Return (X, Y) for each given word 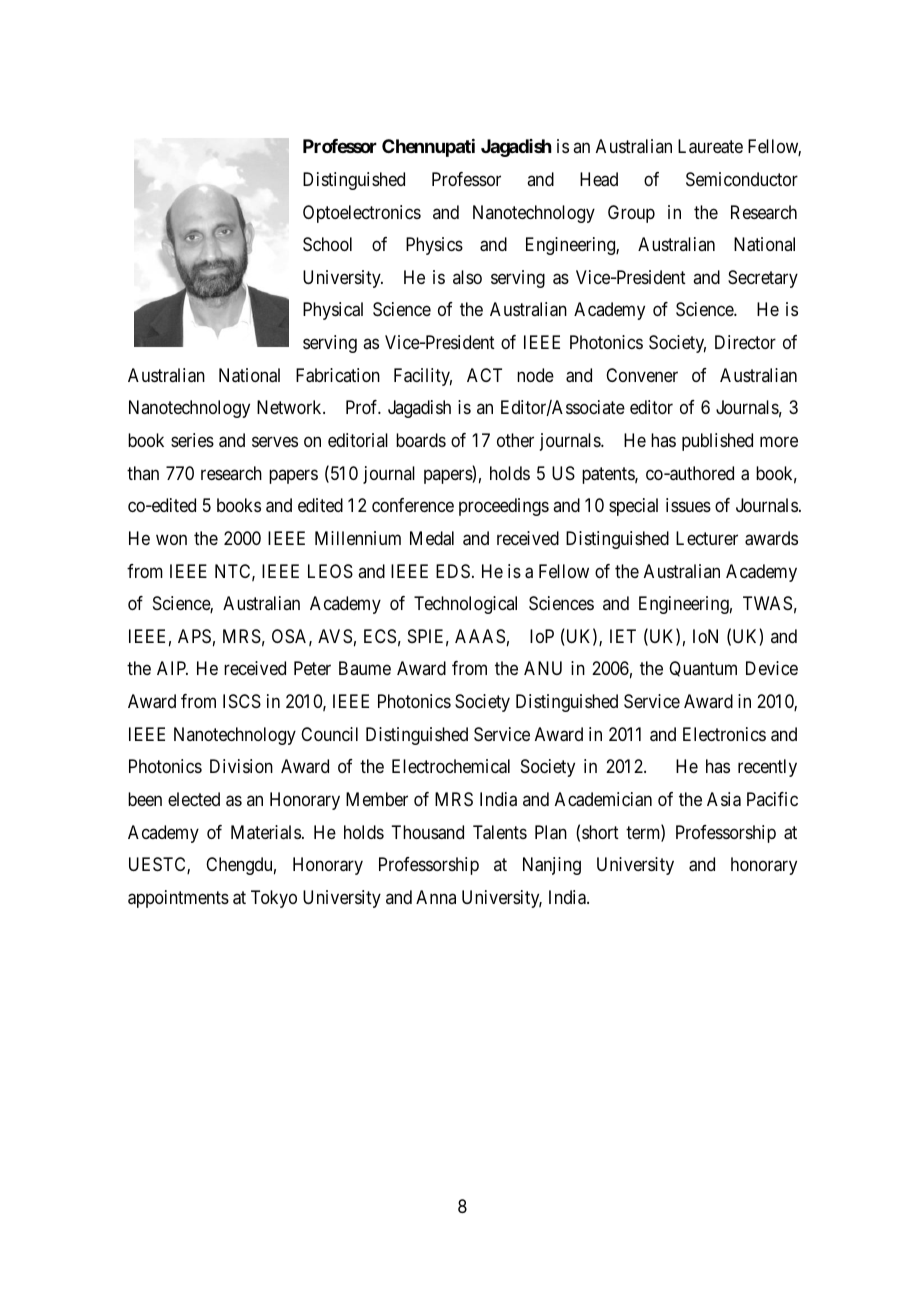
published (717, 442)
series (192, 440)
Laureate (710, 146)
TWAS (767, 603)
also (467, 277)
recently (767, 768)
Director (745, 342)
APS (194, 636)
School (327, 244)
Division (241, 766)
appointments (178, 899)
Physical (333, 311)
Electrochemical (451, 766)
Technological (465, 605)
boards (421, 440)
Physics (434, 246)
